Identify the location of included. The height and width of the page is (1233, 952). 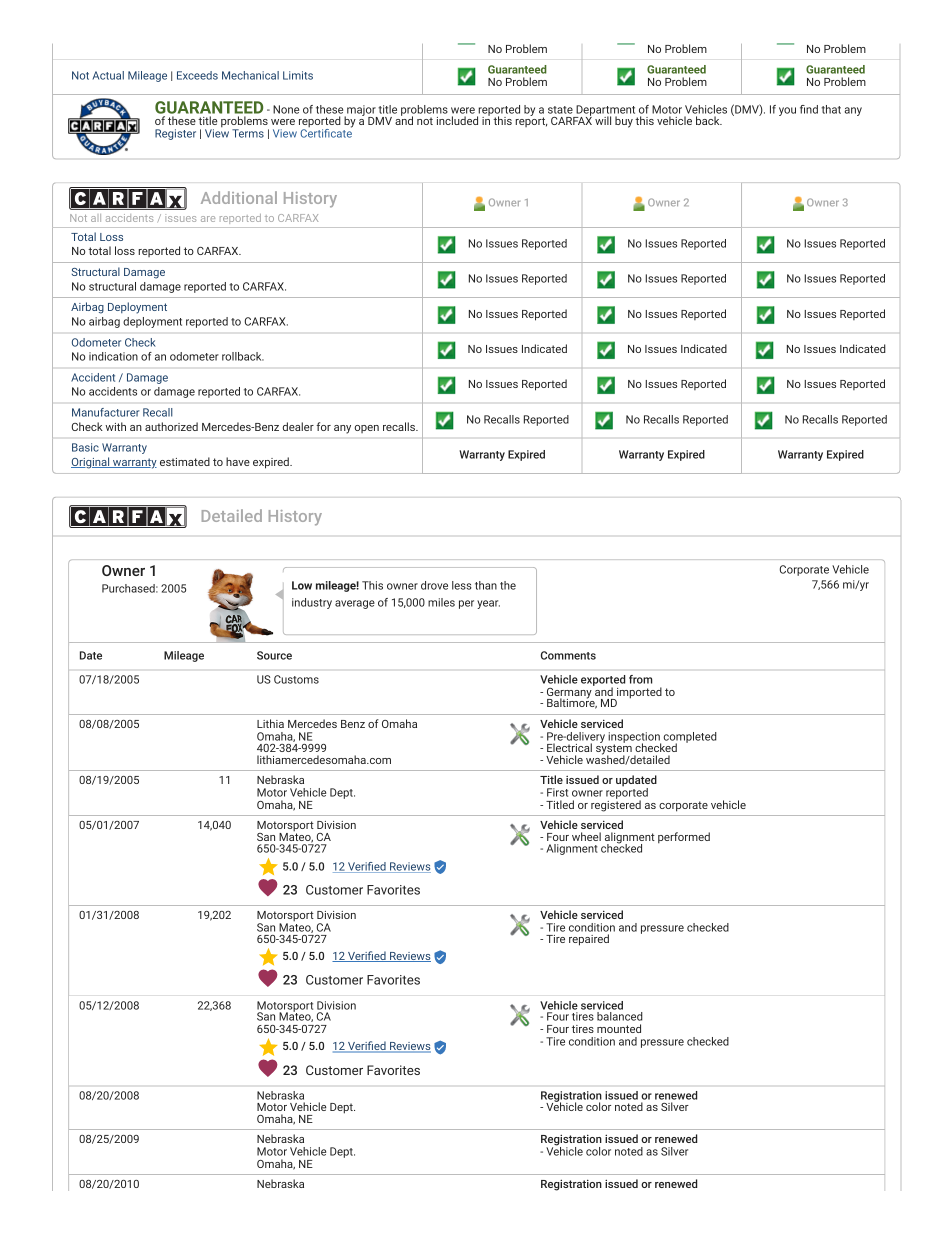
(457, 120).
